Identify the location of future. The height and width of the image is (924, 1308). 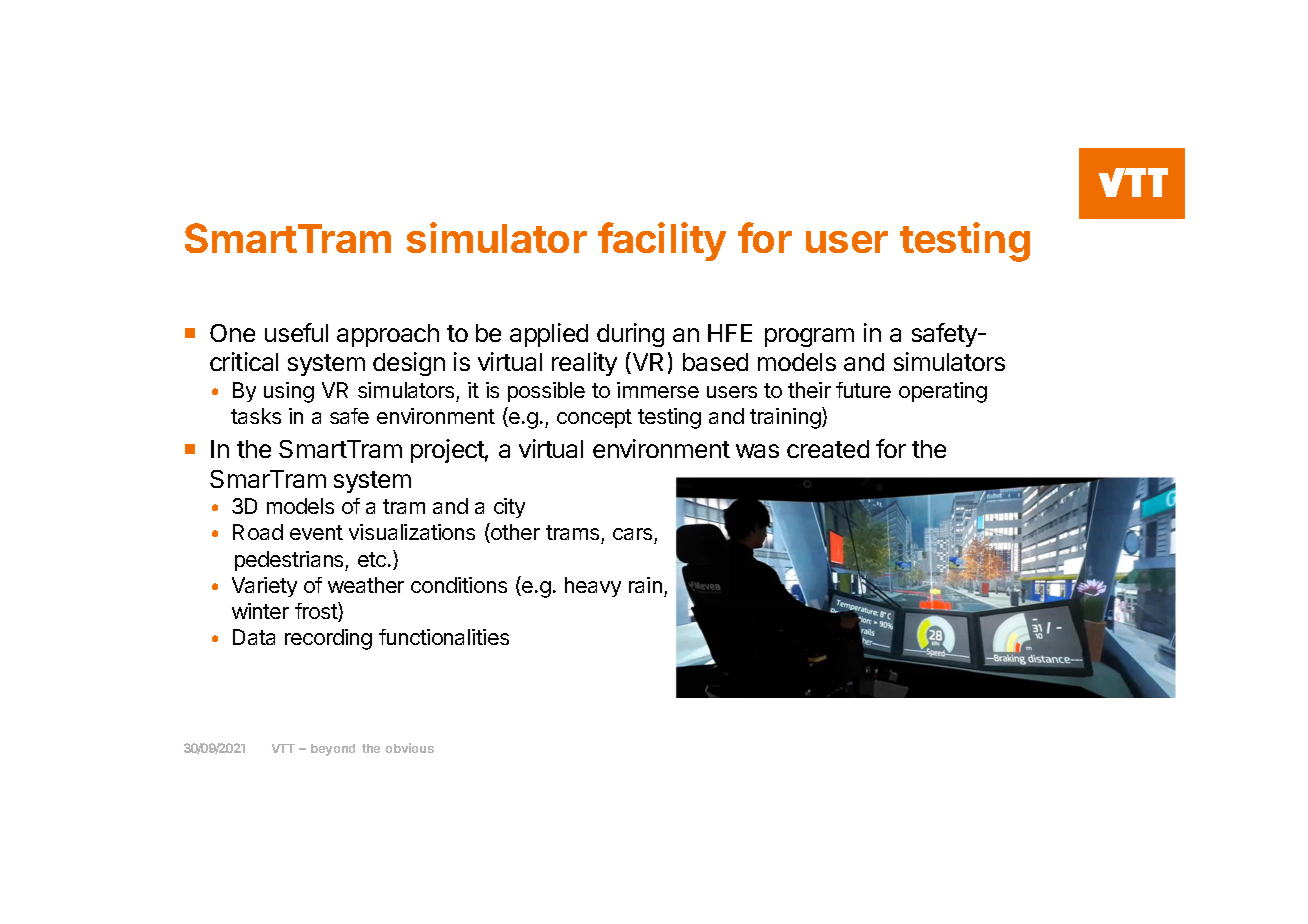
(863, 390).
